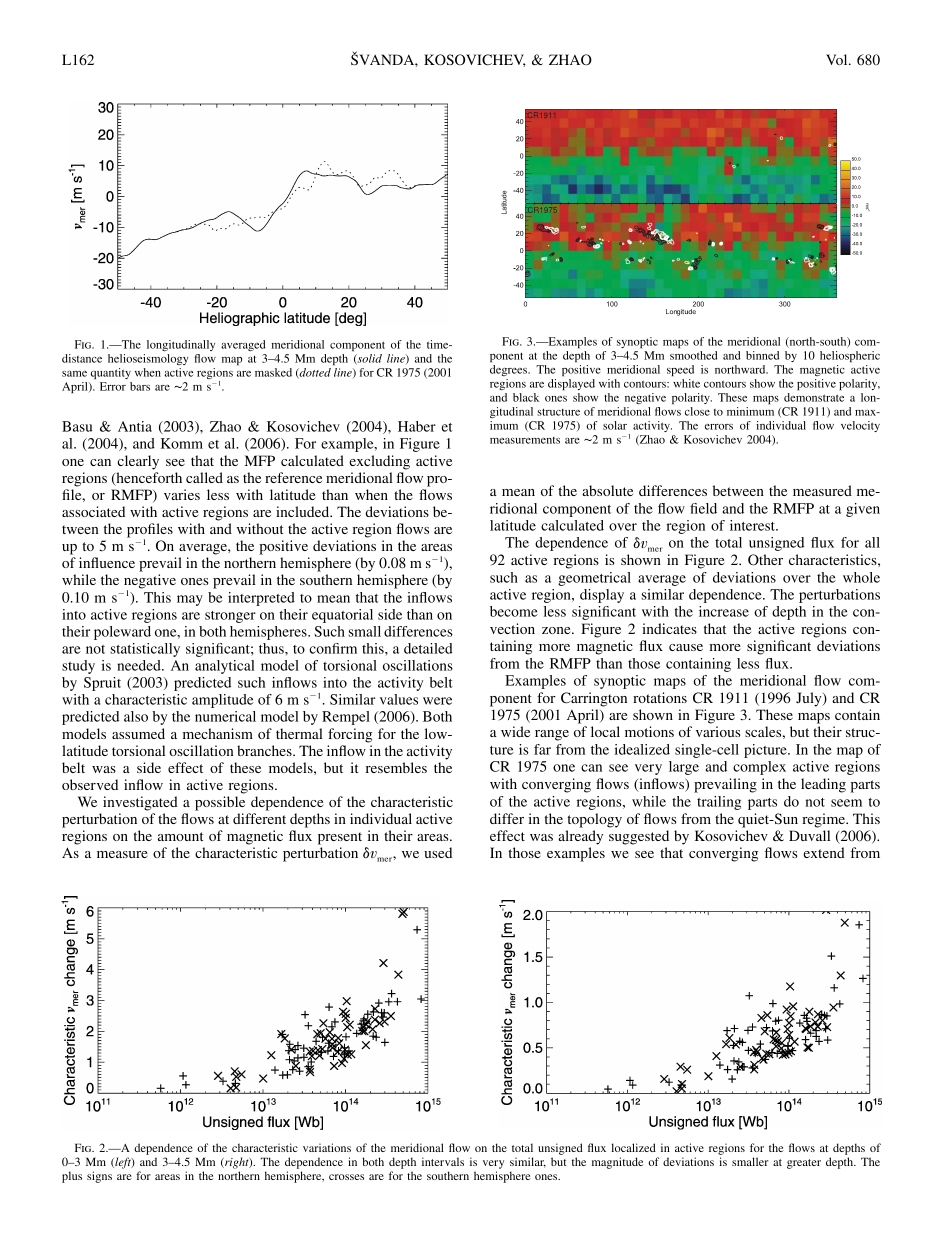  What do you see at coordinates (443, 1161) in the screenshot?
I see `intervals` at bounding box center [443, 1161].
